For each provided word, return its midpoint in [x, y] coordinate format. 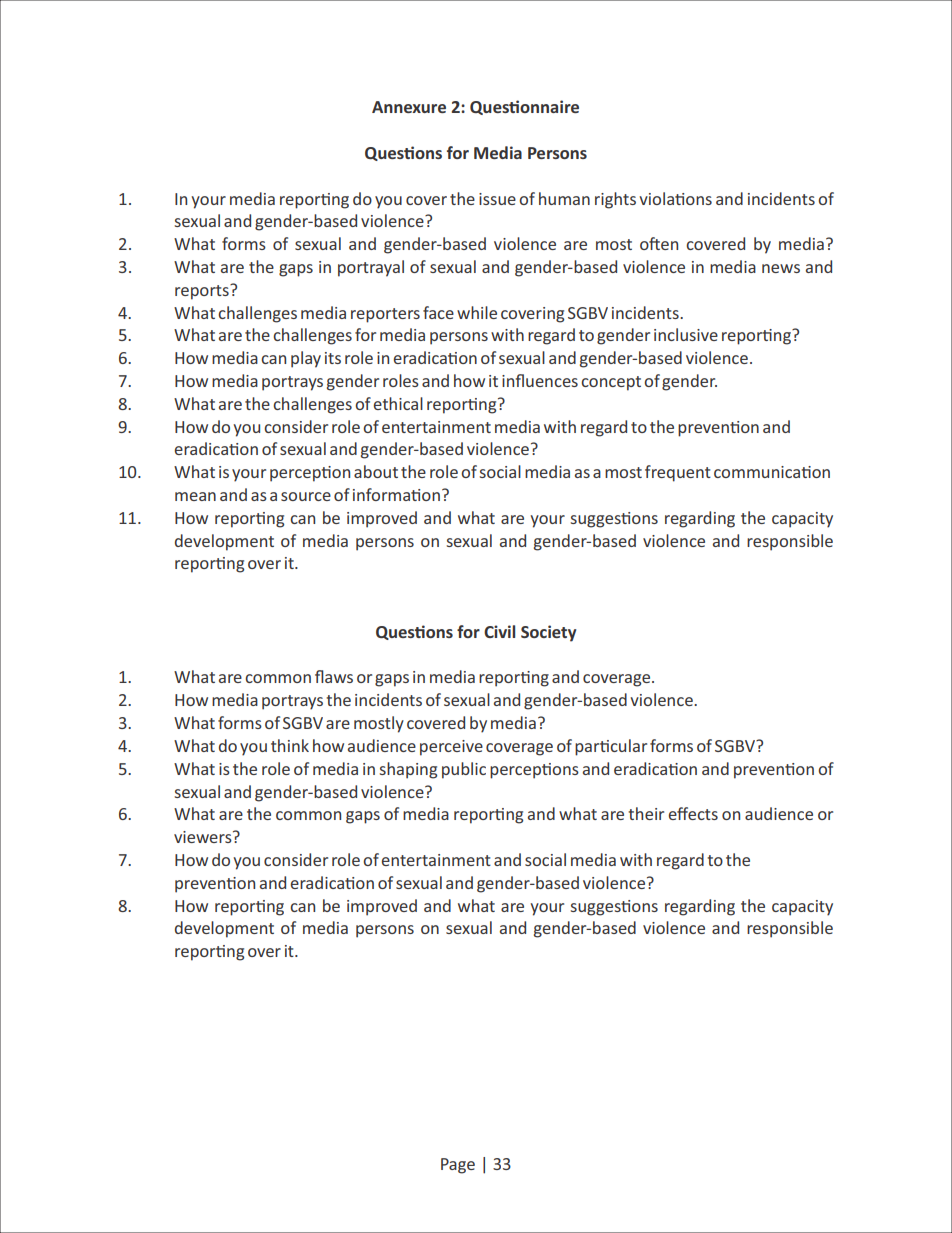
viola [657, 198]
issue [497, 199]
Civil [499, 631]
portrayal [371, 268]
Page [458, 1166]
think [290, 745]
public [464, 770]
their [646, 813]
